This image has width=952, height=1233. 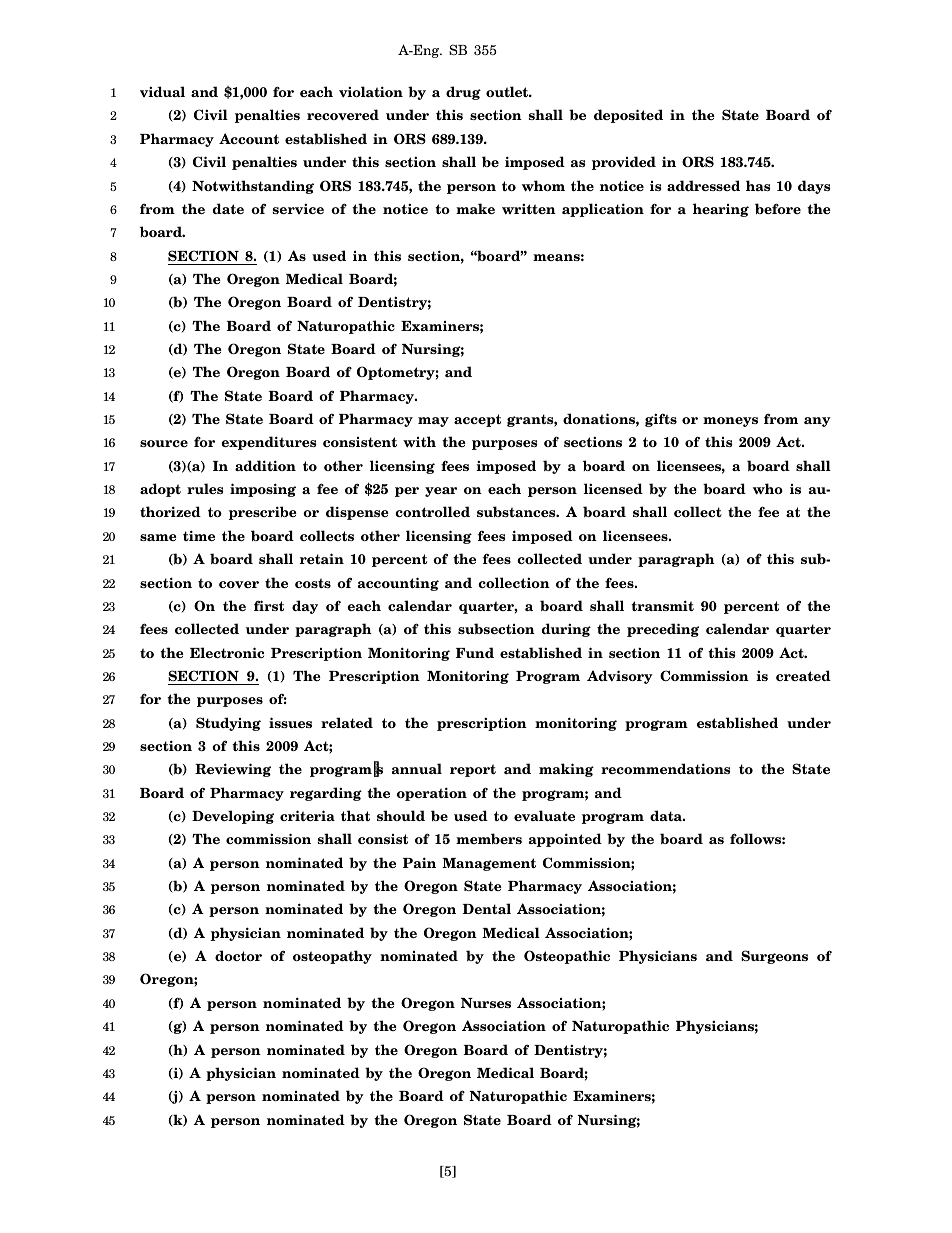 I want to click on Studying, so click(x=228, y=724).
